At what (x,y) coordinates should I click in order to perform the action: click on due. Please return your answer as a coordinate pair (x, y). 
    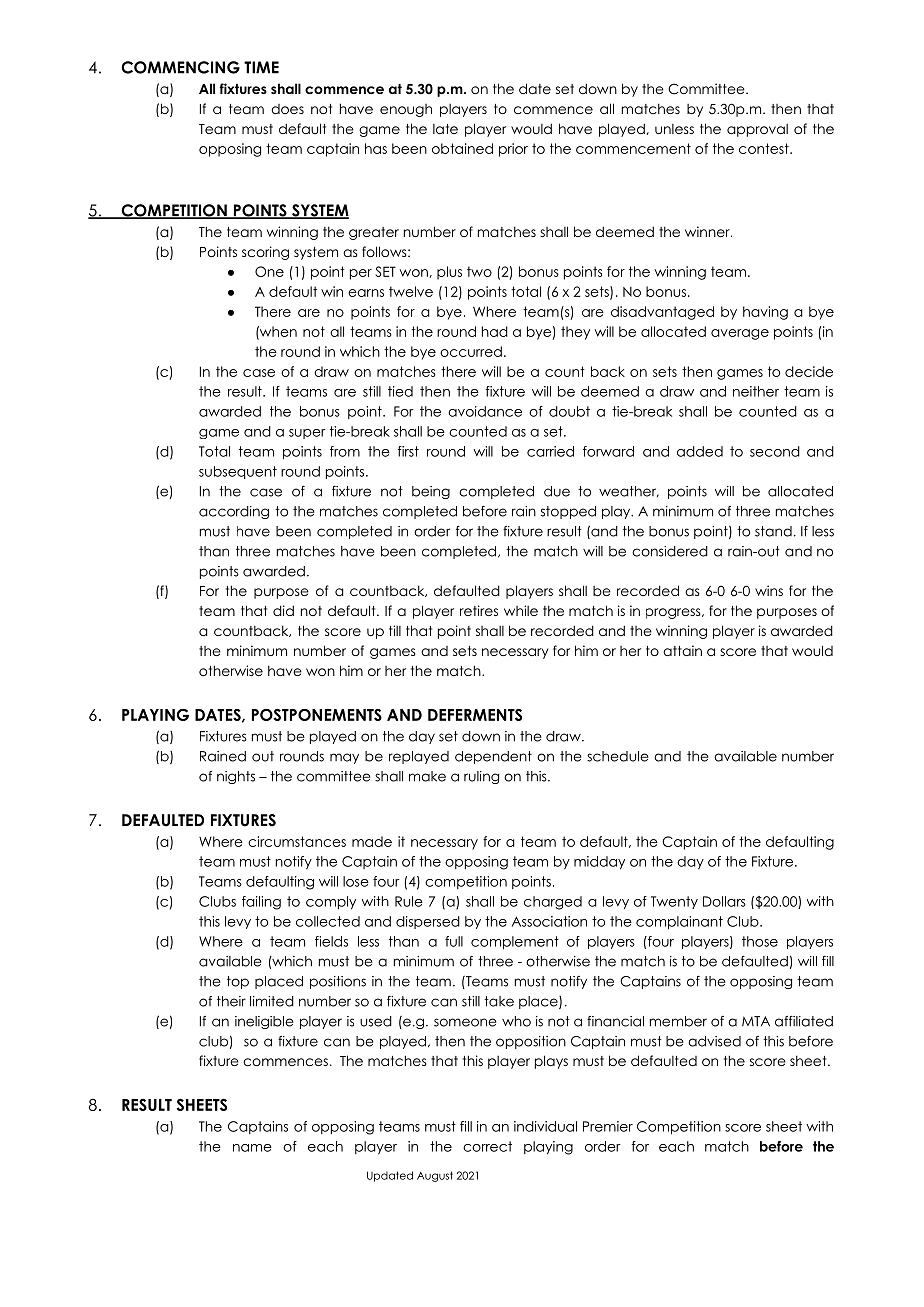
    Looking at the image, I should click on (557, 491).
